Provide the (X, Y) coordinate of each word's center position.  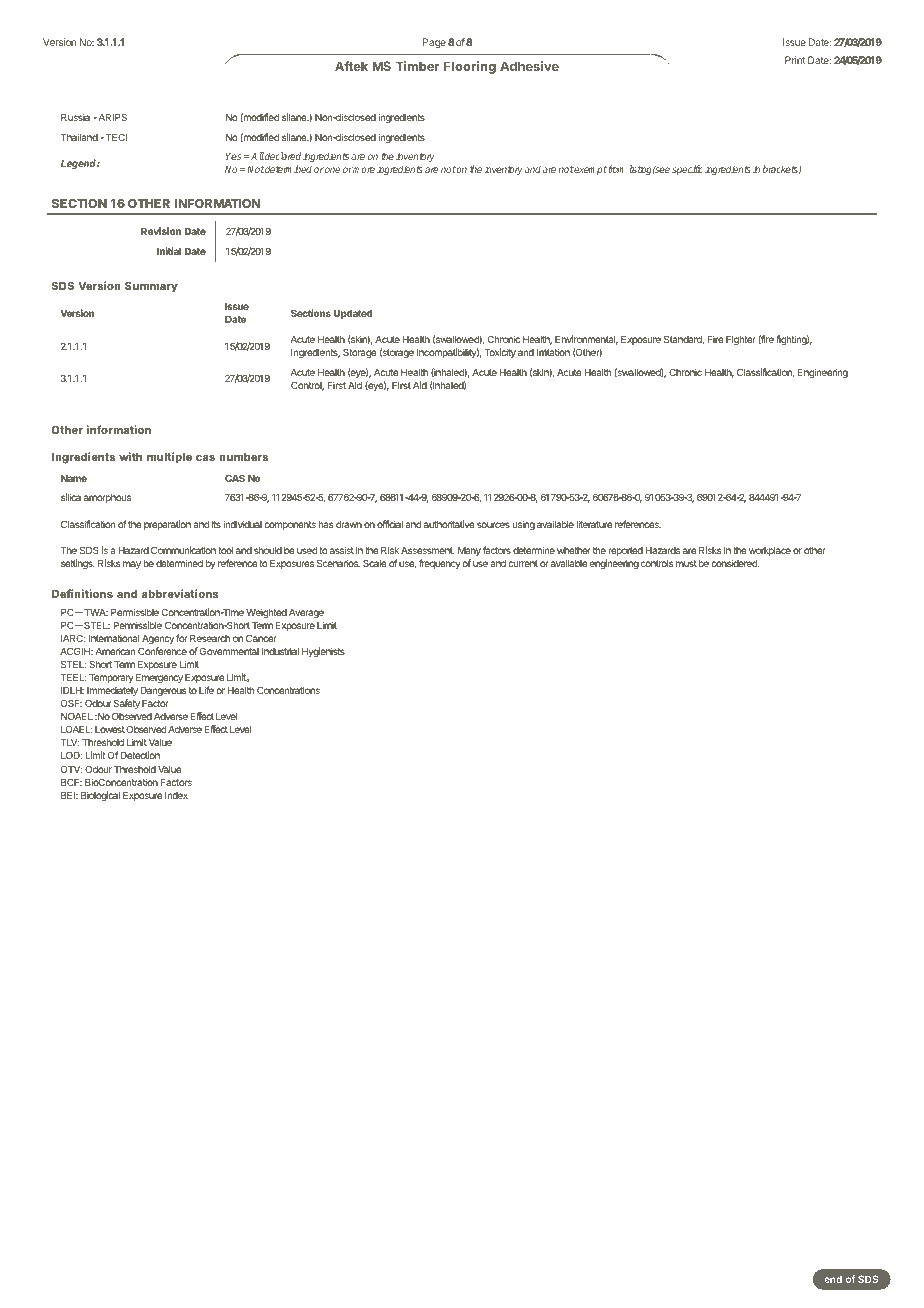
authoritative (449, 524)
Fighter (741, 340)
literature (594, 524)
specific (687, 170)
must (686, 563)
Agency (158, 639)
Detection (140, 755)
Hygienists (323, 652)
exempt (590, 170)
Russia (75, 117)
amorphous (107, 498)
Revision (161, 231)
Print (795, 60)
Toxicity (500, 353)
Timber (417, 66)
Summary (151, 287)
